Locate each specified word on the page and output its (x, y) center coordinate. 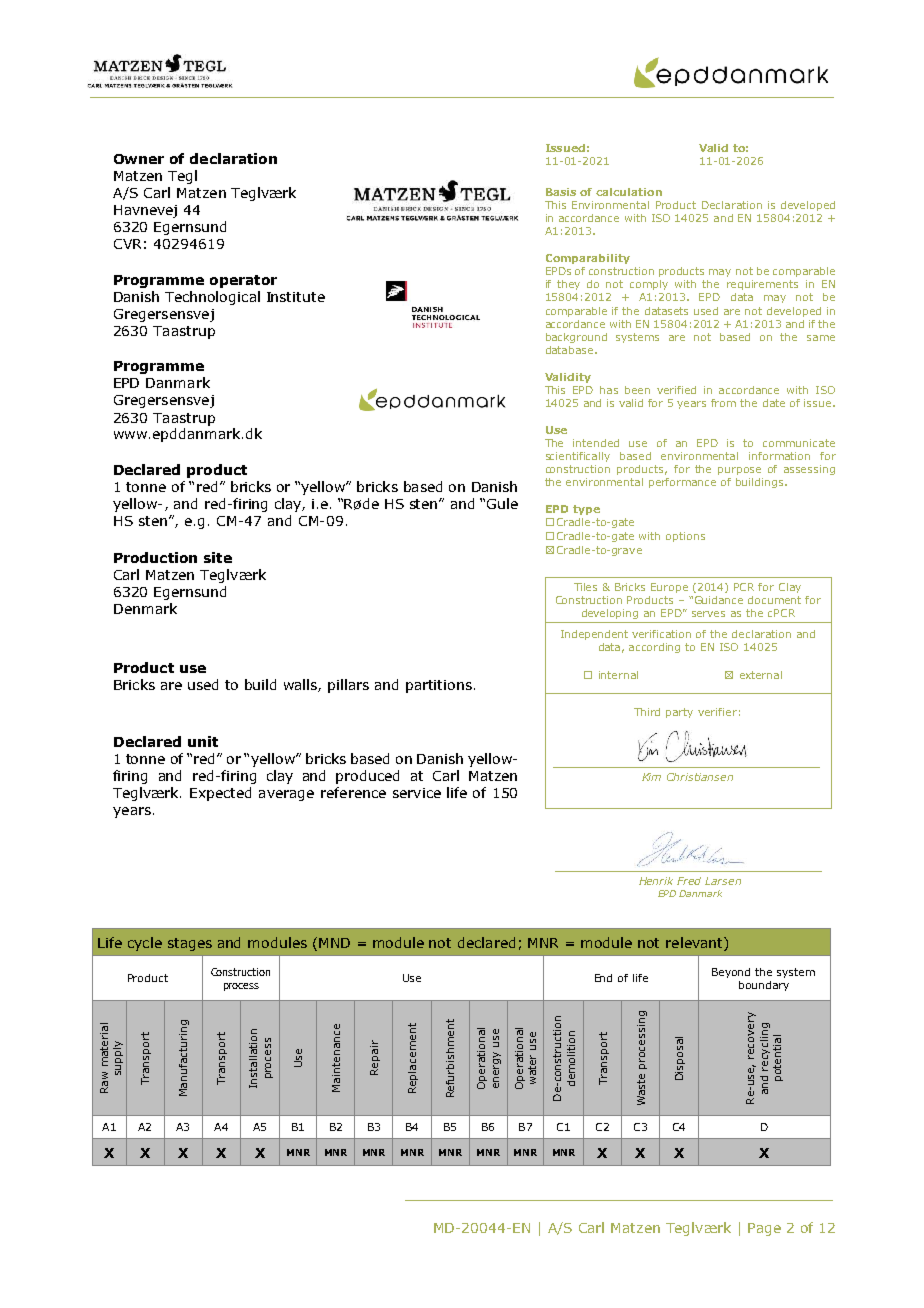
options (685, 537)
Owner (139, 159)
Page (764, 1229)
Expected (220, 794)
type (586, 510)
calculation (629, 192)
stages (190, 944)
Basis (561, 192)
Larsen (723, 881)
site (218, 557)
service (417, 793)
